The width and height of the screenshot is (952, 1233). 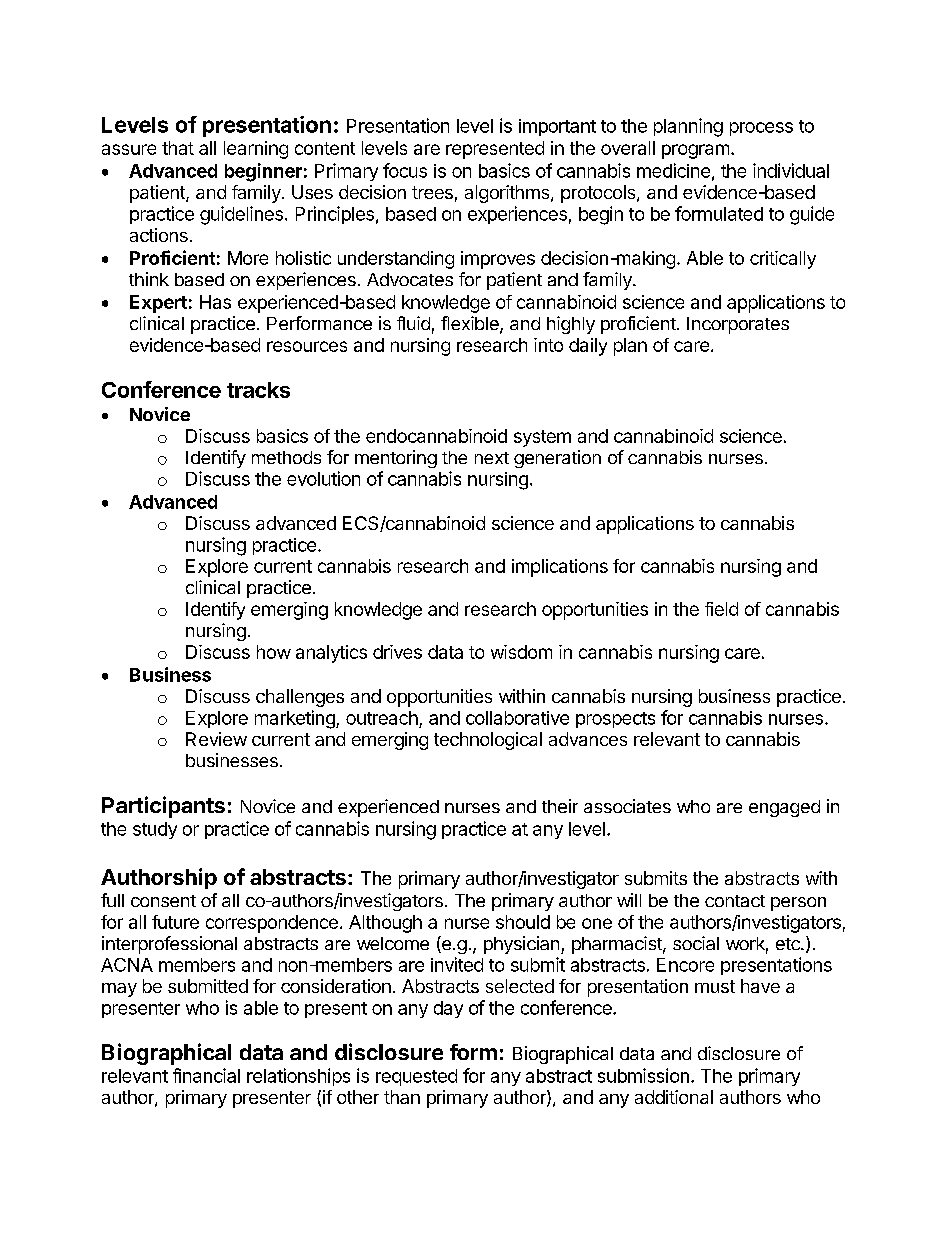 I want to click on focus, so click(x=405, y=170).
